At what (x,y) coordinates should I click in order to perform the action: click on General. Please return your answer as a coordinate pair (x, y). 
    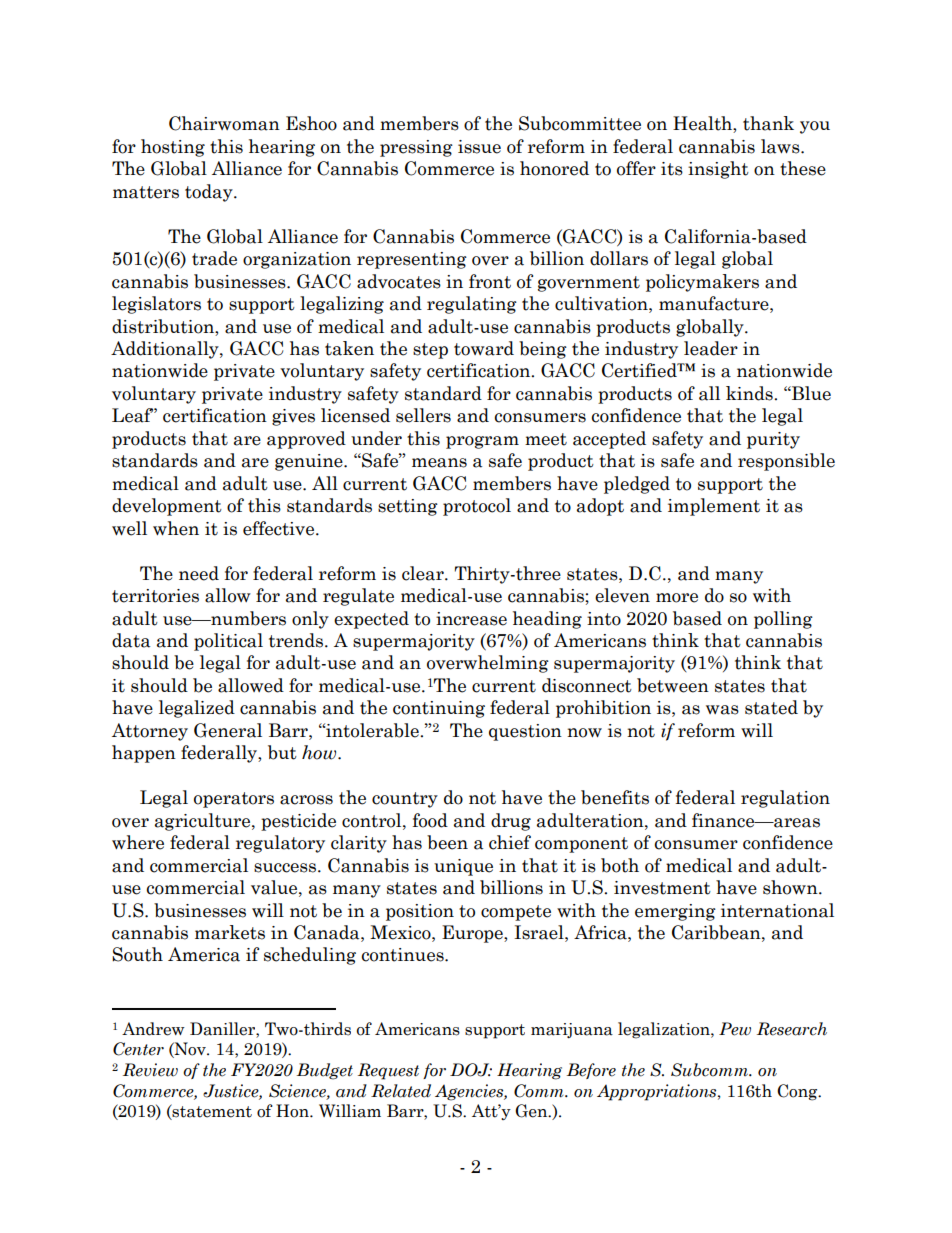
    Looking at the image, I should click on (228, 730).
